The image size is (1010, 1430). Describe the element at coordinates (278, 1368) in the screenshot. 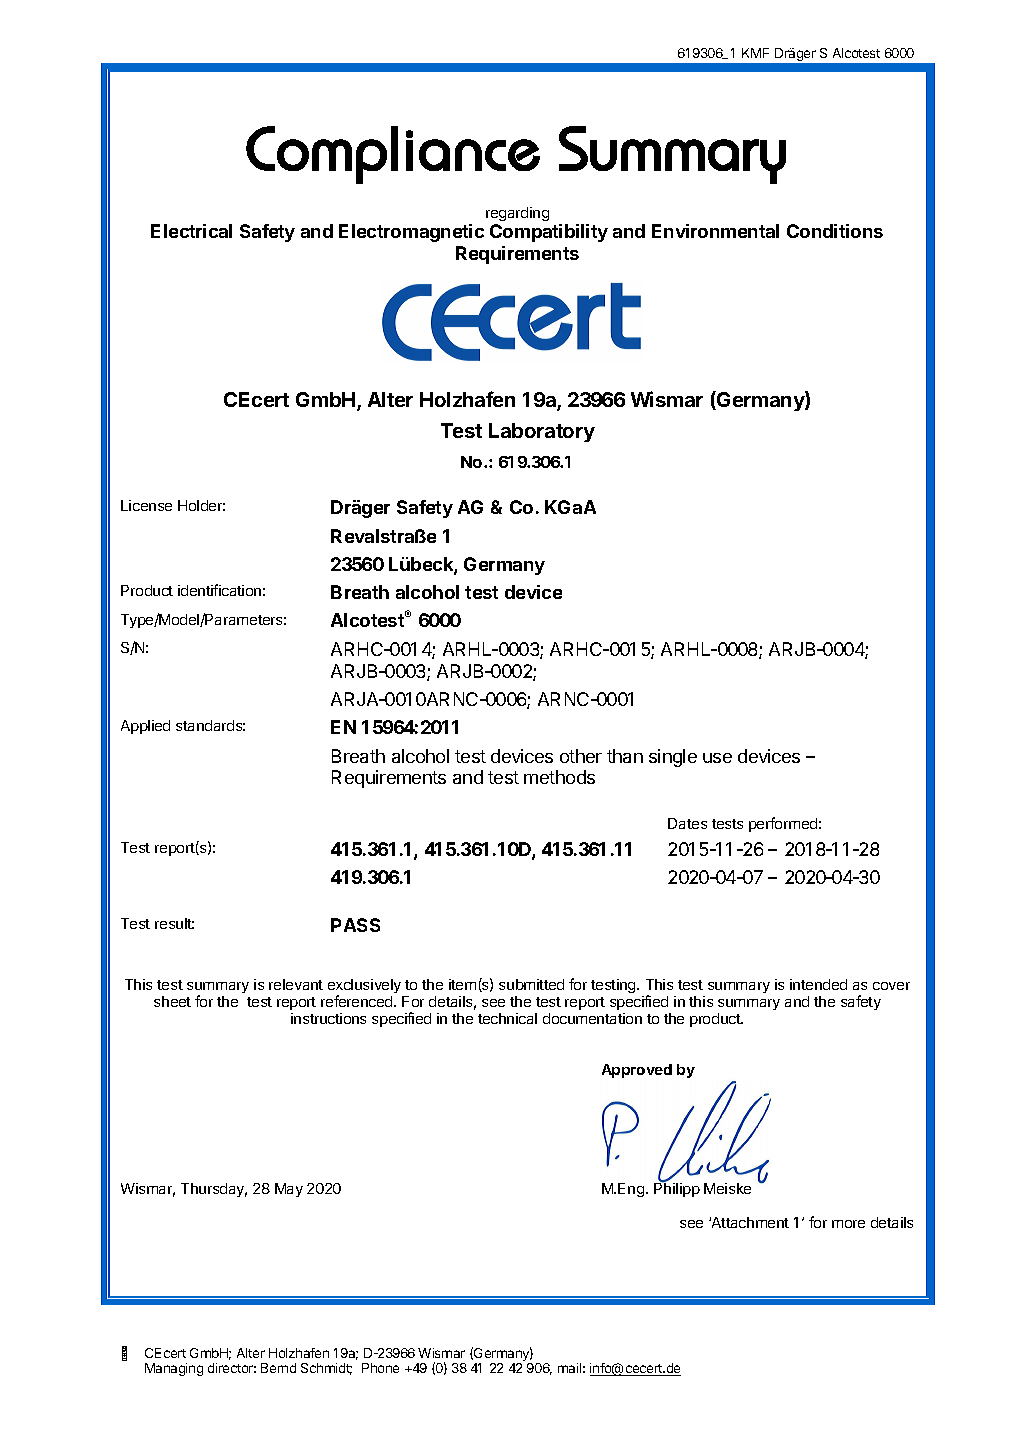

I see `Bernd` at that location.
